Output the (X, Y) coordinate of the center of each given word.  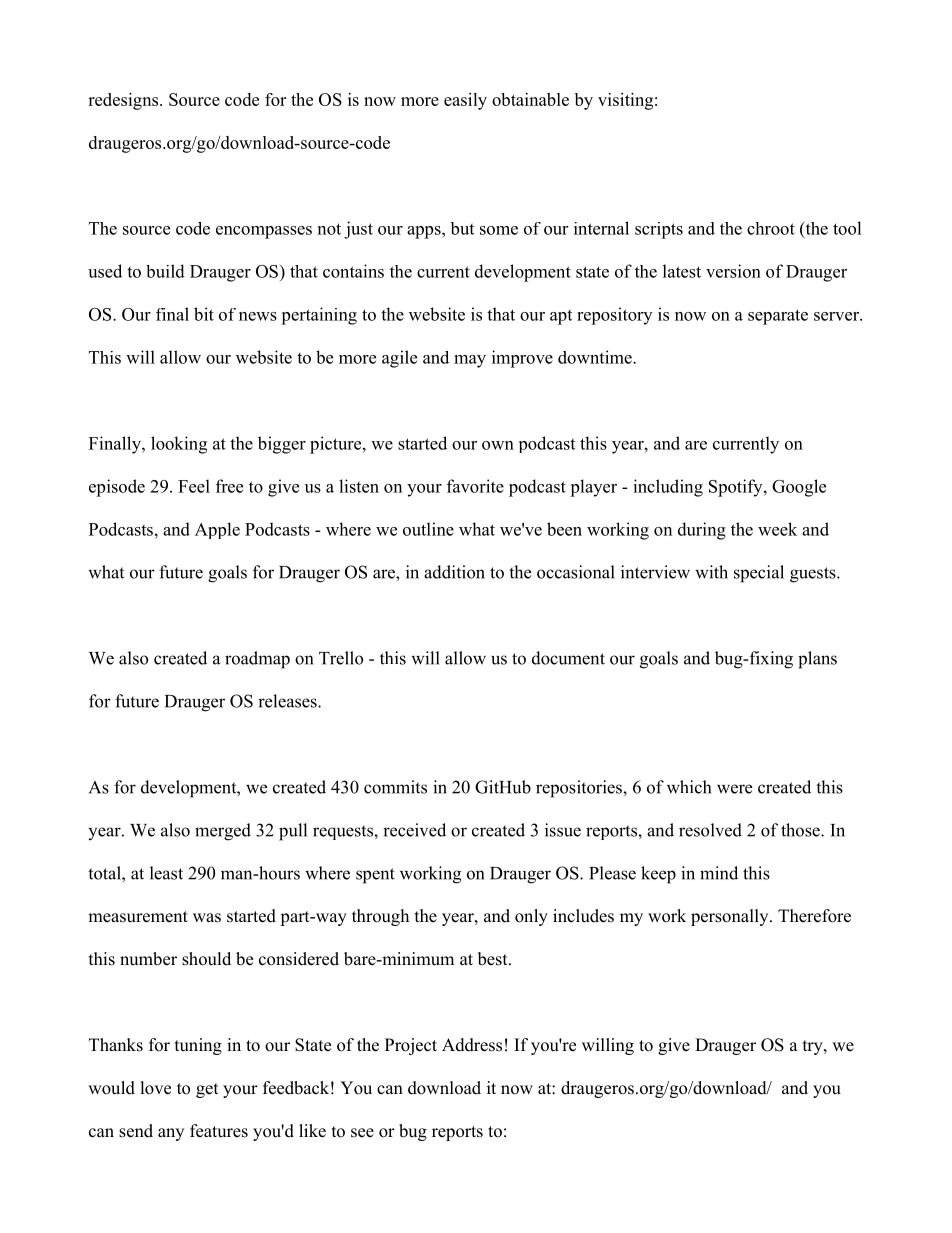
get (207, 1090)
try (814, 1047)
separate (778, 317)
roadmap (257, 660)
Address (472, 1045)
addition (454, 572)
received (414, 830)
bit (204, 314)
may (470, 361)
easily (465, 101)
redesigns (124, 101)
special (759, 574)
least (166, 873)
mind (719, 873)
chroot (771, 228)
